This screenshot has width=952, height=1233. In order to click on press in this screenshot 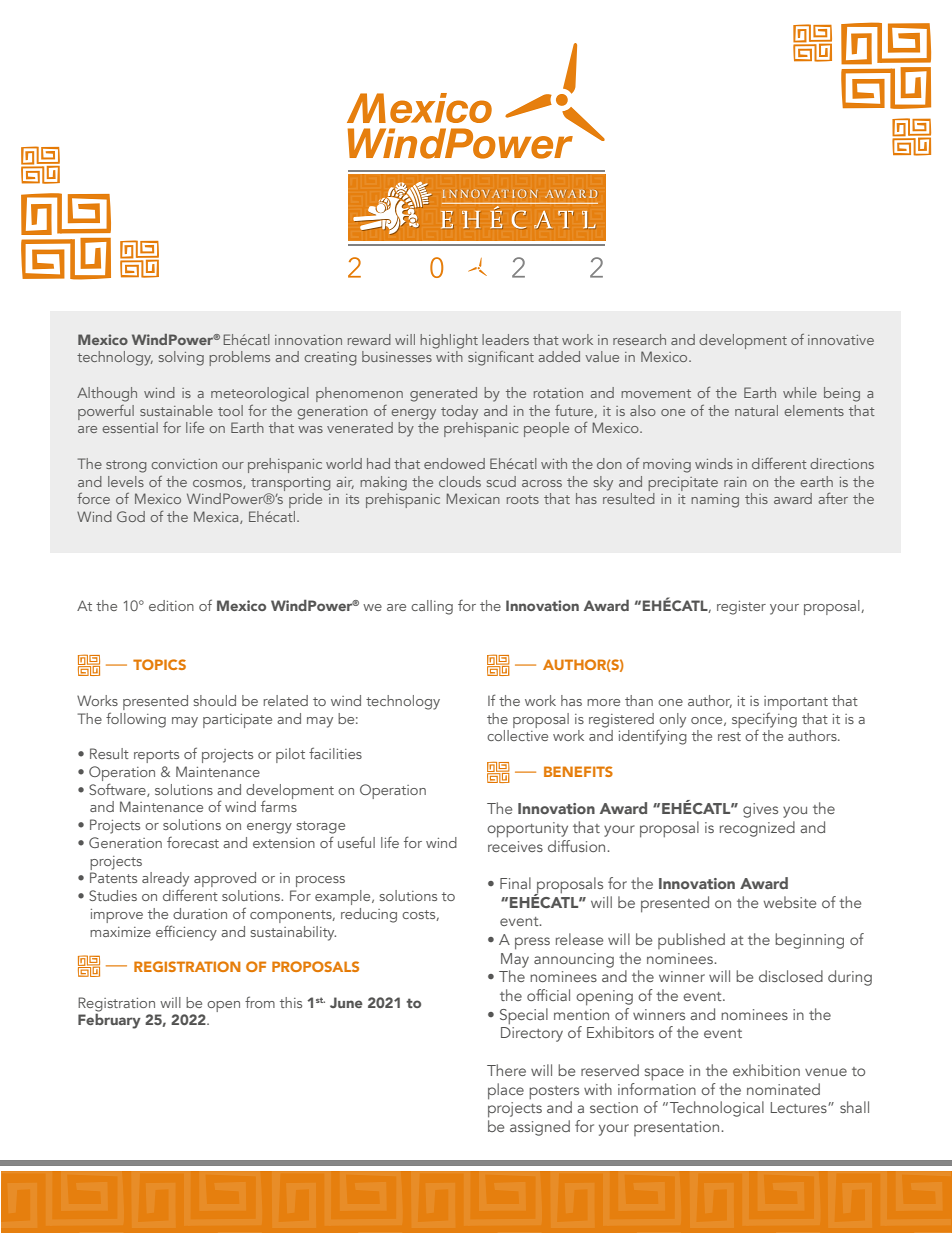, I will do `click(532, 943)`.
